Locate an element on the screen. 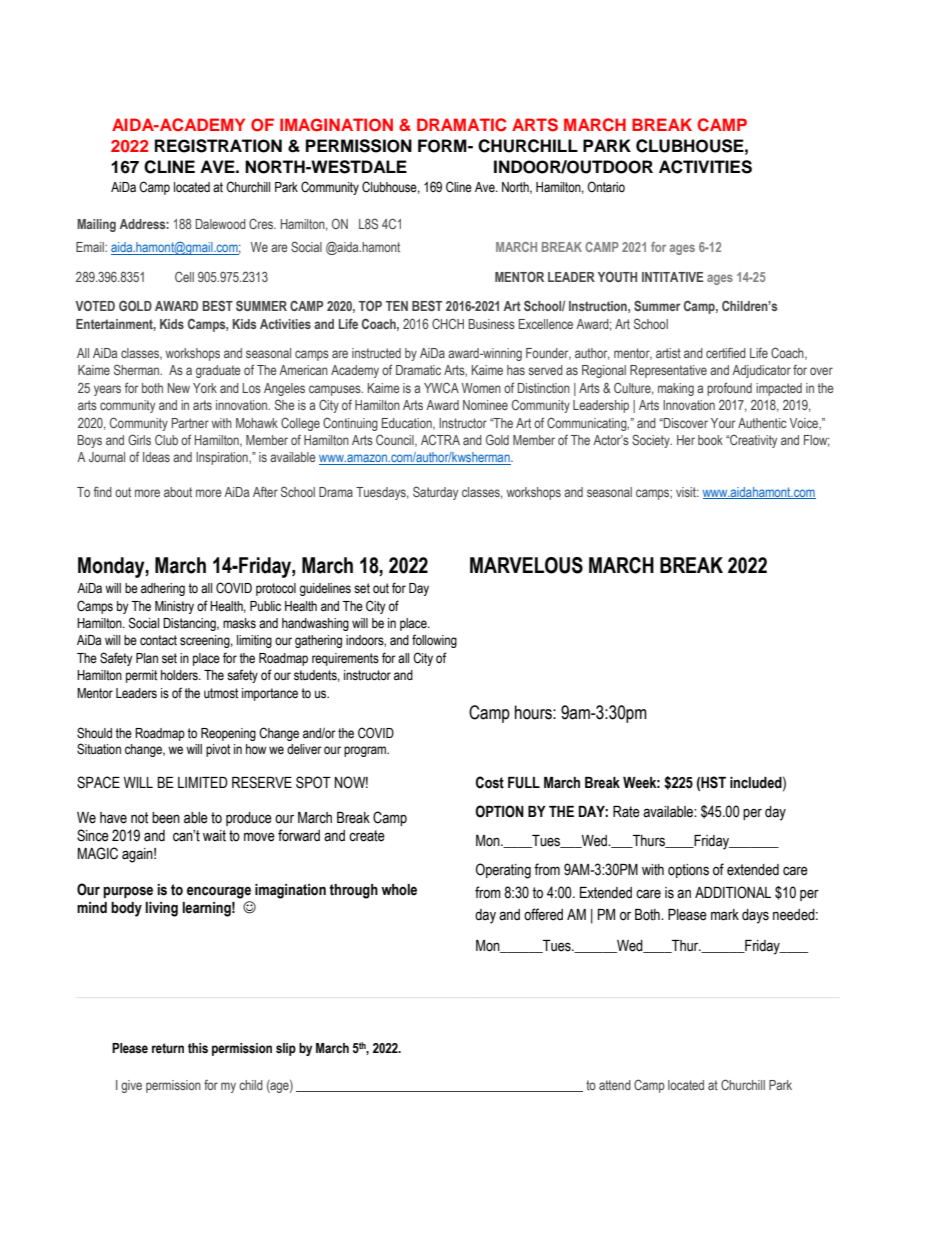 The width and height of the screenshot is (952, 1233). about is located at coordinates (178, 492).
